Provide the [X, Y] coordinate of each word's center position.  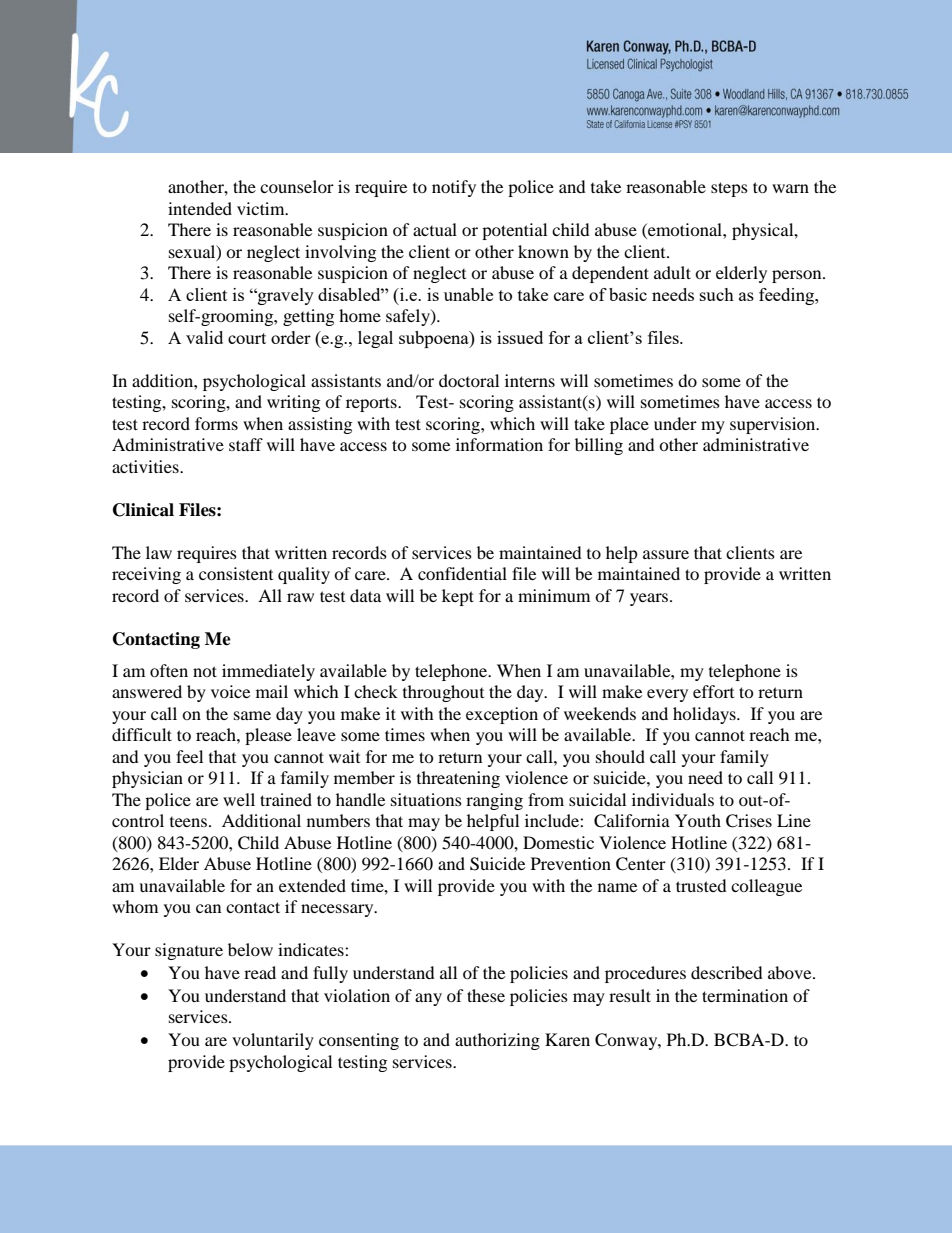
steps [729, 189]
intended [200, 208]
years [650, 599]
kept [458, 597]
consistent [236, 573]
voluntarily [273, 1041]
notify [454, 188]
